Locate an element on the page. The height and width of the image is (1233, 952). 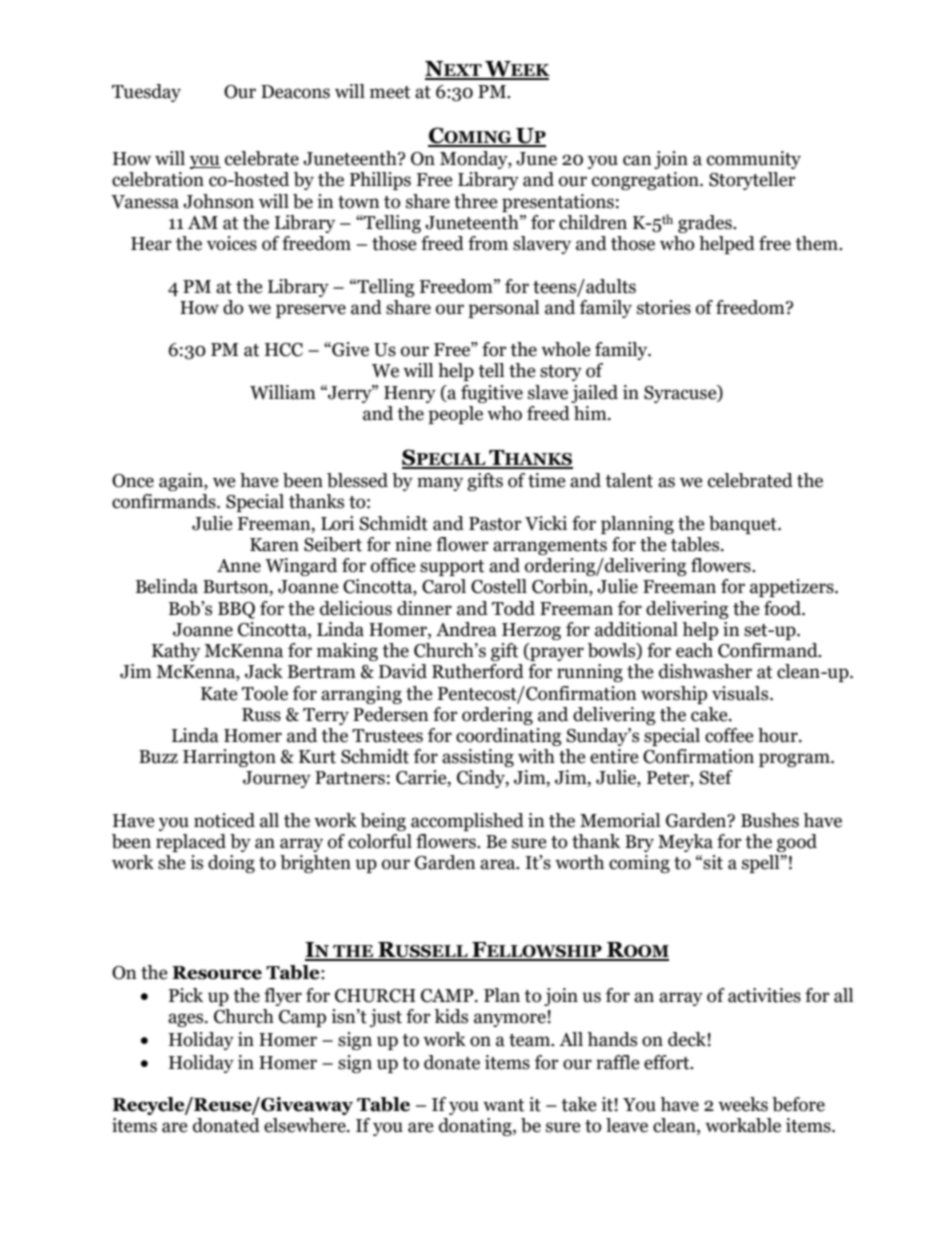
community is located at coordinates (754, 160).
